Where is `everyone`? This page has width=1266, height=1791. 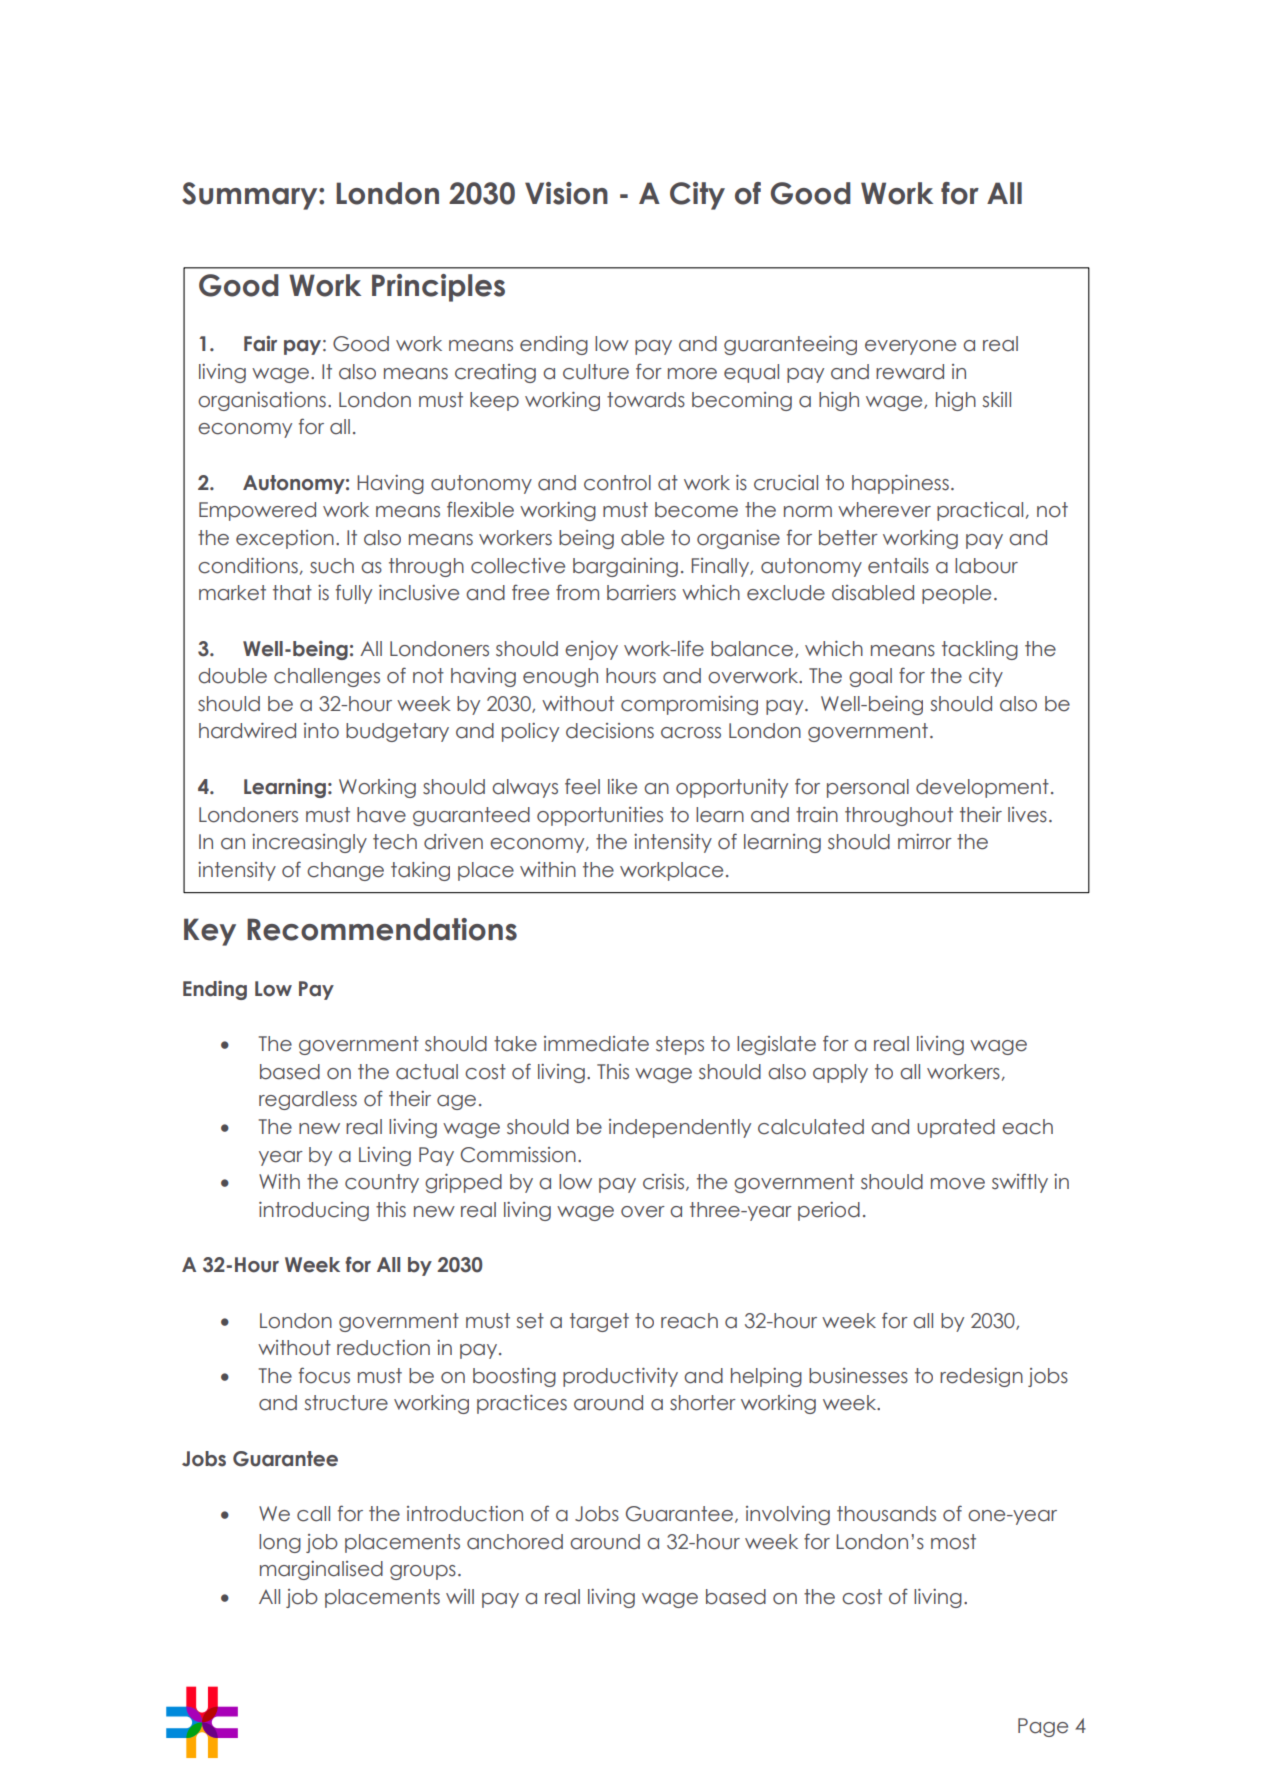
everyone is located at coordinates (910, 347).
